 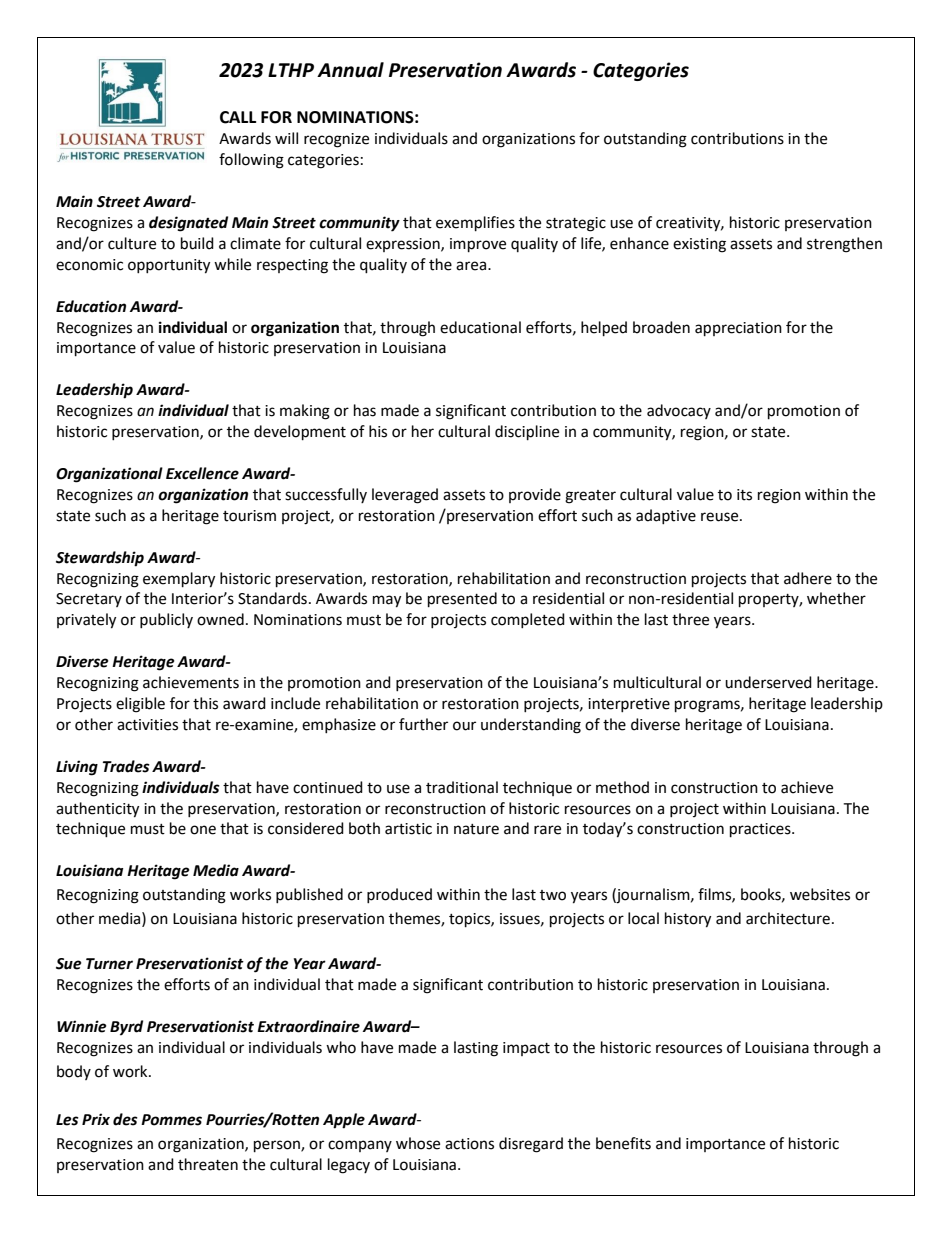 What do you see at coordinates (623, 1143) in the image?
I see `benefits` at bounding box center [623, 1143].
